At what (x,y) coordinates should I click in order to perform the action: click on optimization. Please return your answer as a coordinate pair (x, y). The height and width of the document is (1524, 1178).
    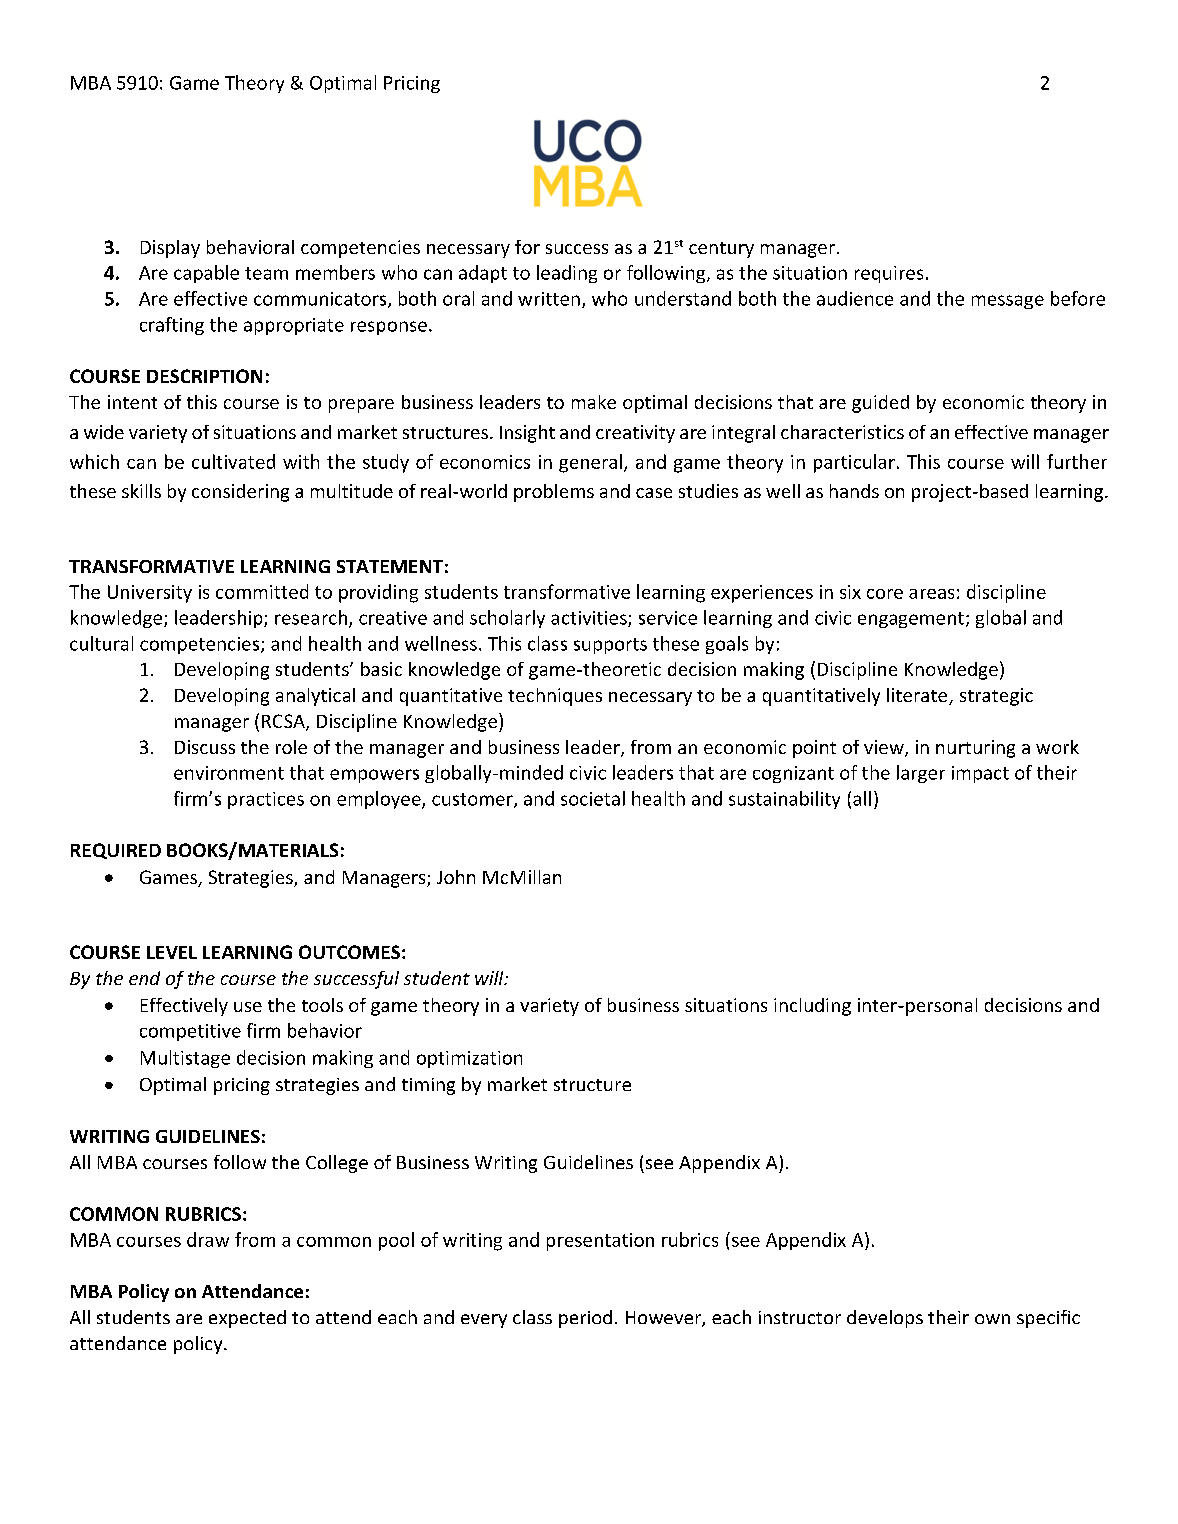
    Looking at the image, I should click on (469, 1059).
